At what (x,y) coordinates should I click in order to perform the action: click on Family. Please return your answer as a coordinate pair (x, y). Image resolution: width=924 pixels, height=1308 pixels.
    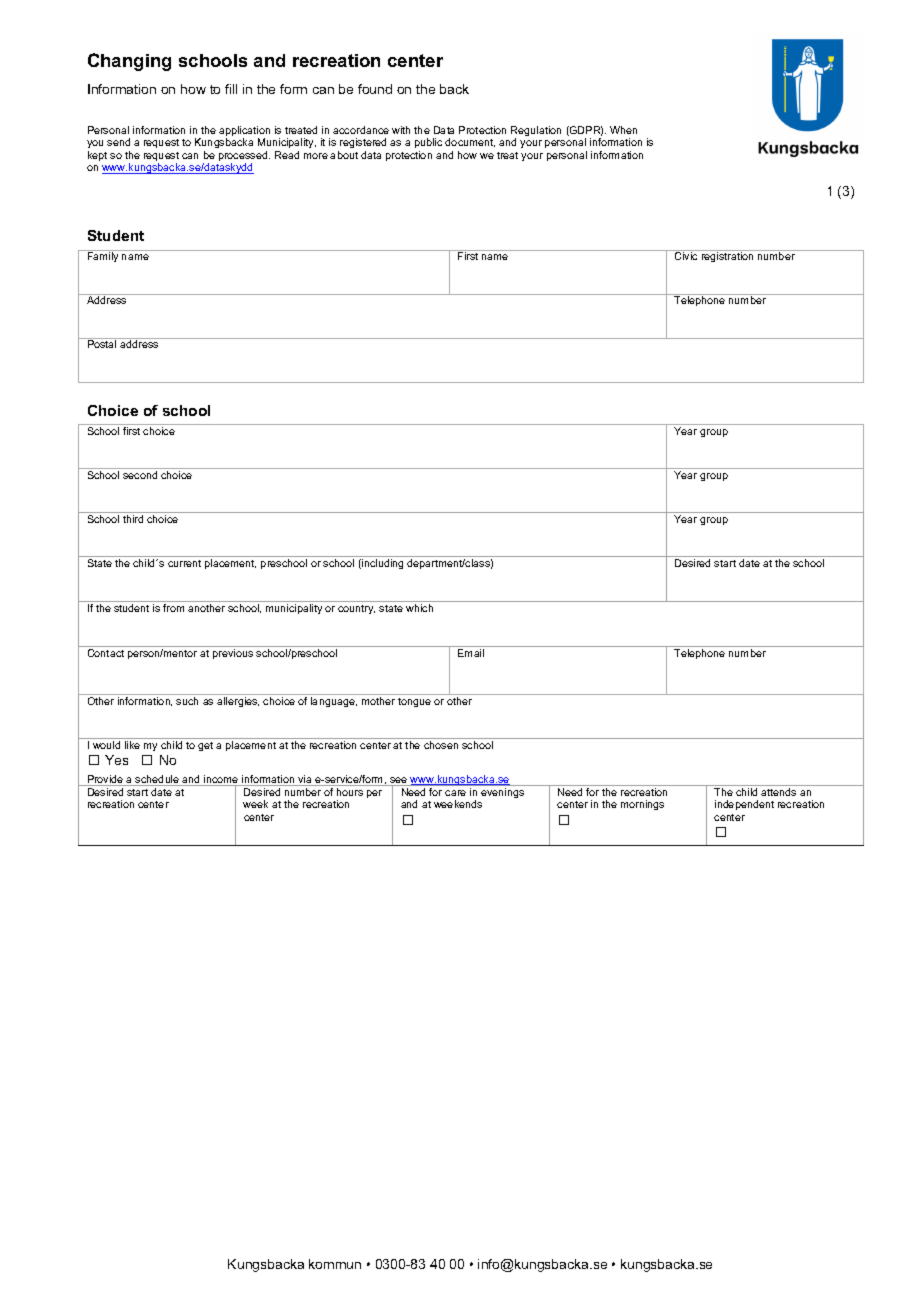
    Looking at the image, I should click on (103, 257).
